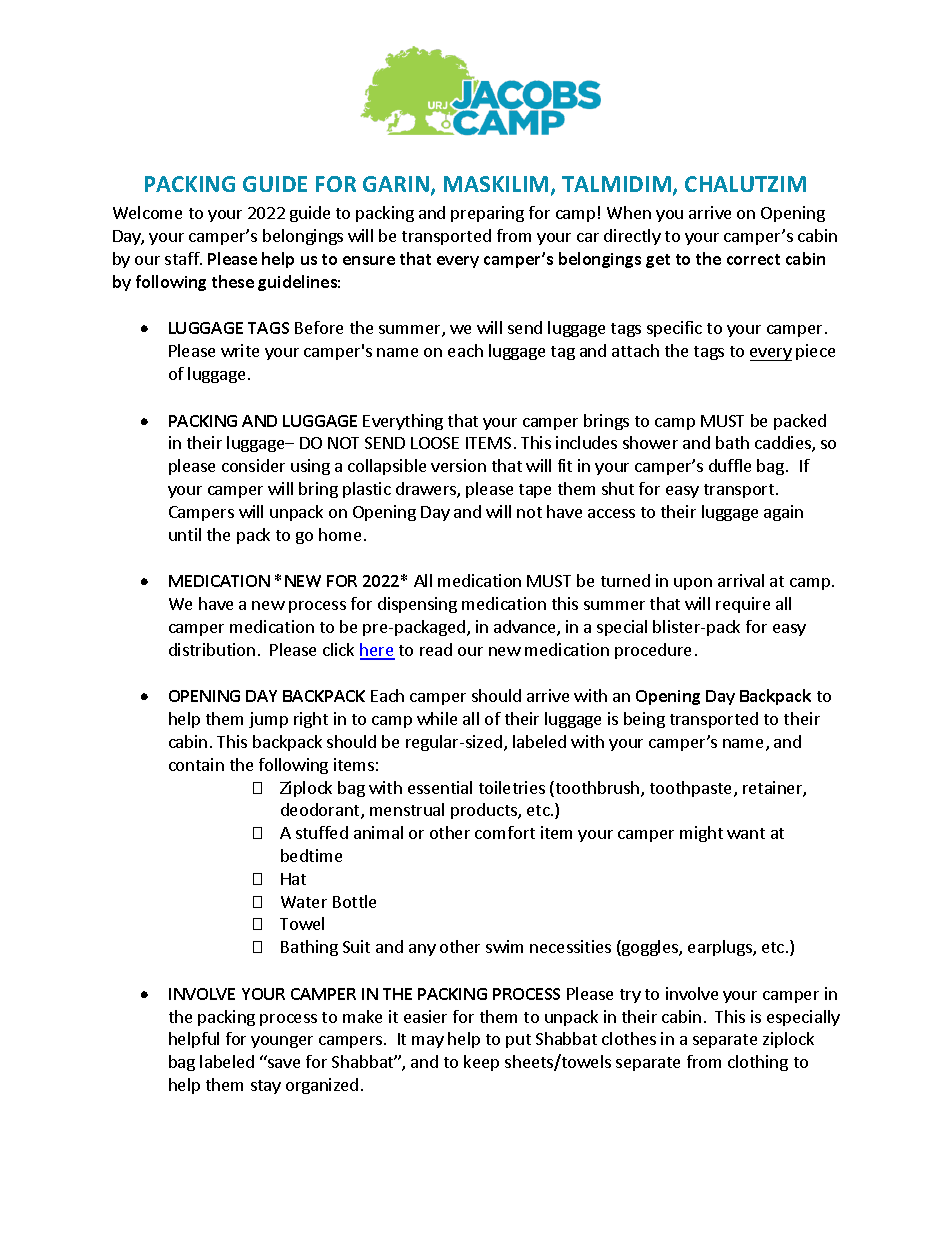 The image size is (952, 1233). I want to click on clothing, so click(758, 1063).
